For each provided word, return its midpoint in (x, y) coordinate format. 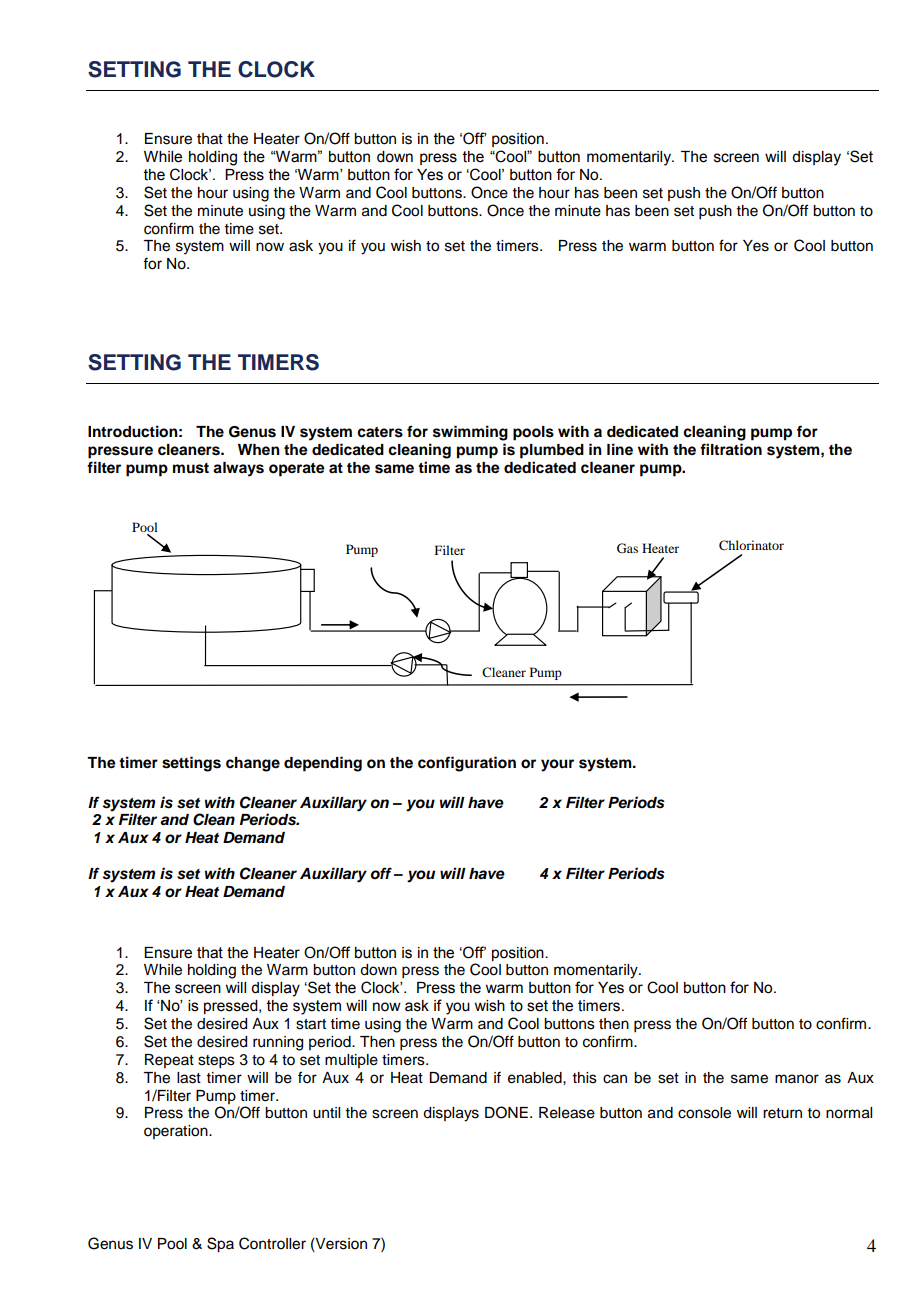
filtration (731, 449)
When (259, 449)
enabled (536, 1078)
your (557, 765)
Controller (272, 1243)
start (311, 1024)
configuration (467, 764)
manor (797, 1079)
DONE (506, 1112)
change (253, 764)
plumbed (552, 451)
